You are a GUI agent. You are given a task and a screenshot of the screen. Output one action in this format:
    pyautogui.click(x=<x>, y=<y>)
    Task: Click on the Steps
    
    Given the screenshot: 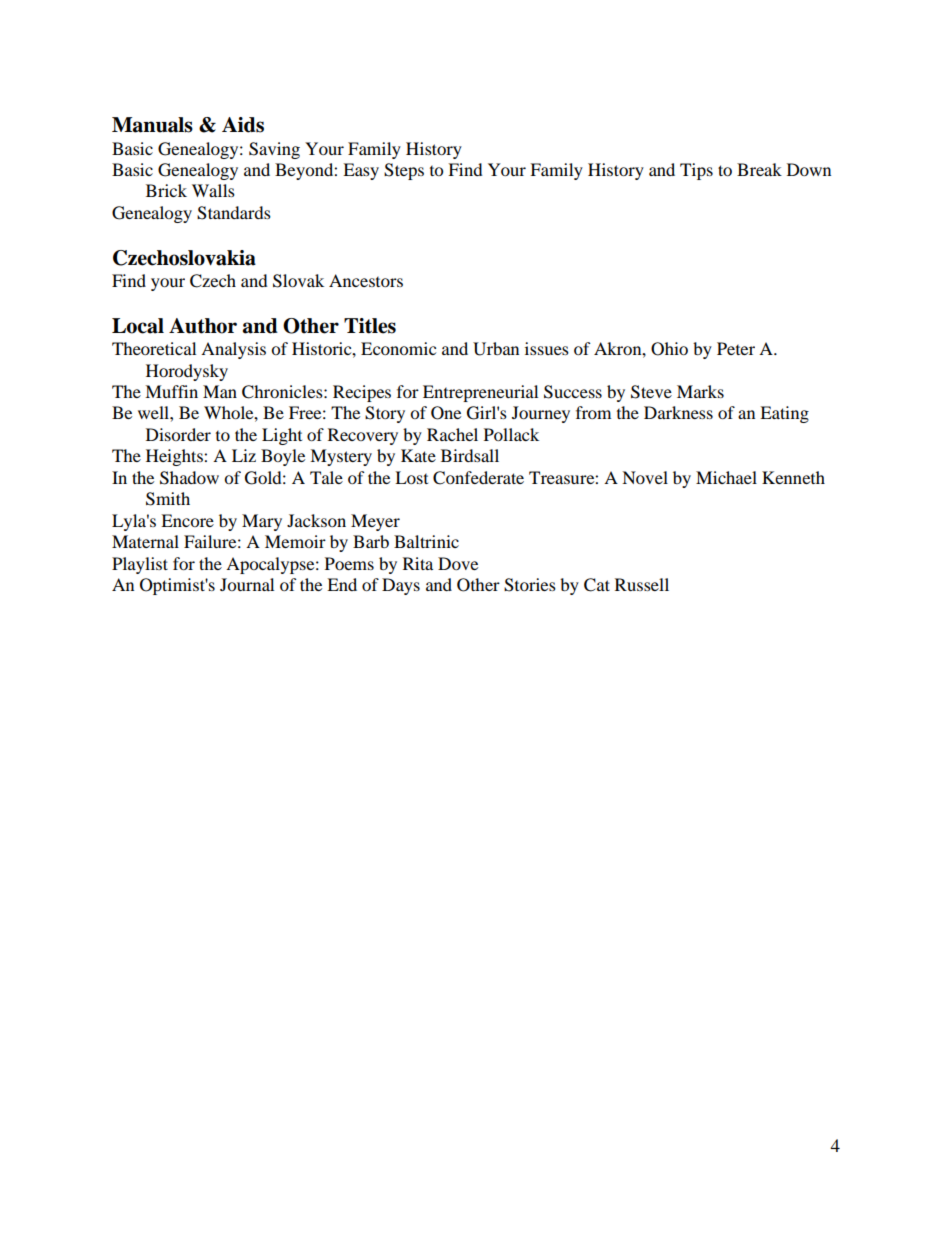 What is the action you would take?
    pyautogui.click(x=404, y=171)
